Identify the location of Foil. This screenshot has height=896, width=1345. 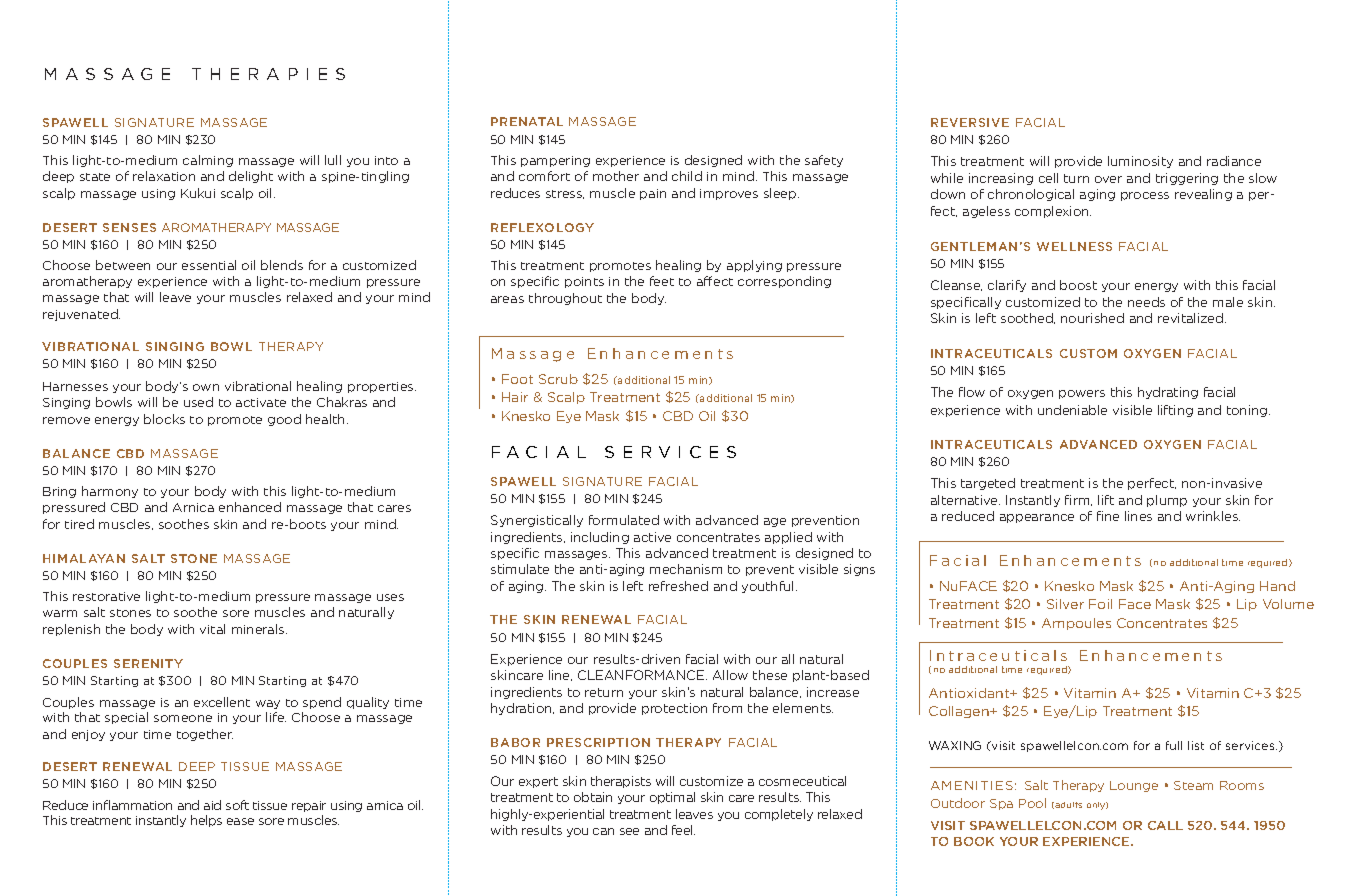
(1100, 604).
